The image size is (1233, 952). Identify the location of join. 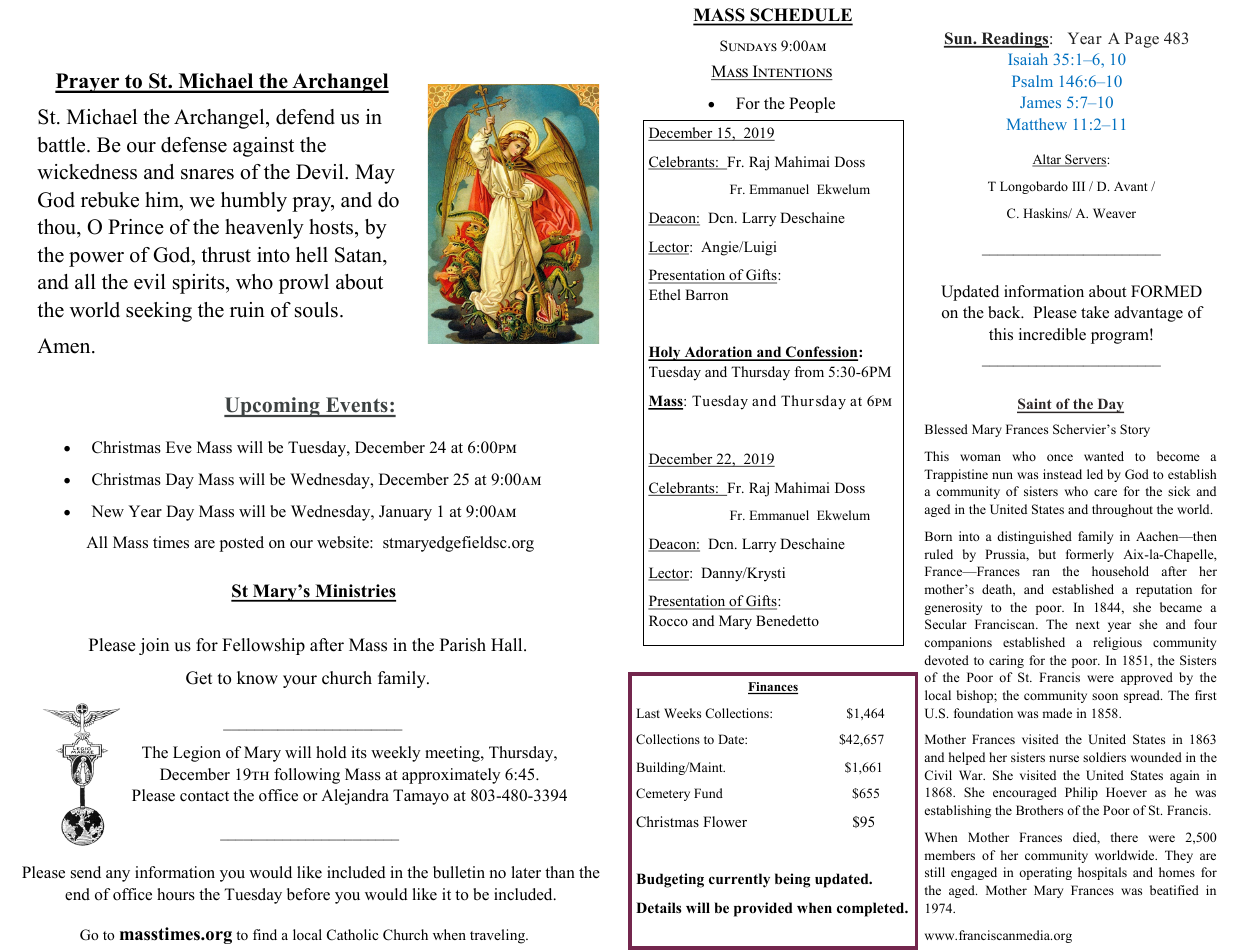
(154, 646).
